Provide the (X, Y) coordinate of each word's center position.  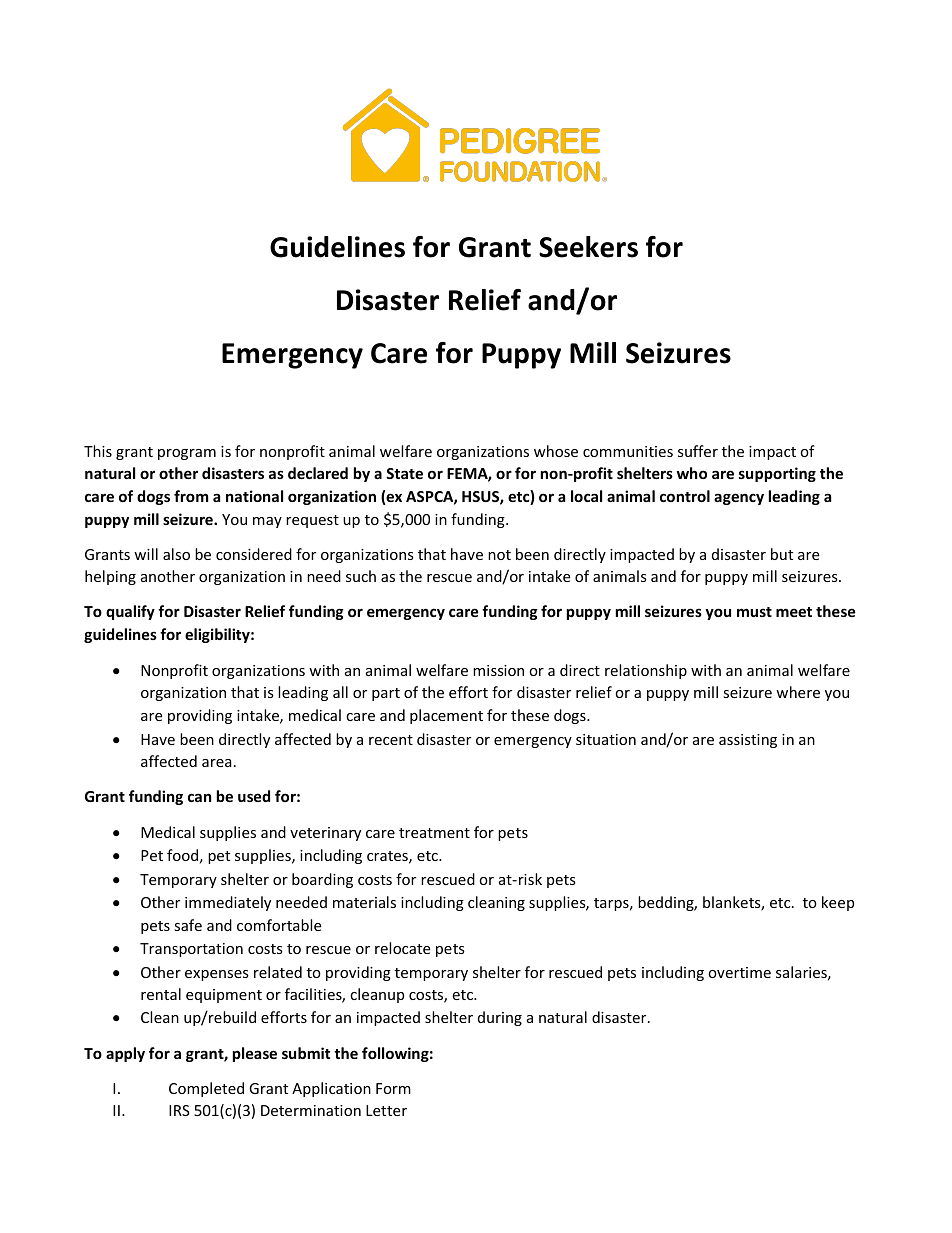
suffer (698, 451)
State (404, 473)
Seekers (588, 247)
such (361, 576)
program (187, 454)
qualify (130, 612)
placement (446, 716)
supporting (777, 474)
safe (188, 925)
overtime (739, 972)
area (217, 763)
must (754, 612)
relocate (402, 948)
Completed (206, 1089)
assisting (748, 741)
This (98, 451)
